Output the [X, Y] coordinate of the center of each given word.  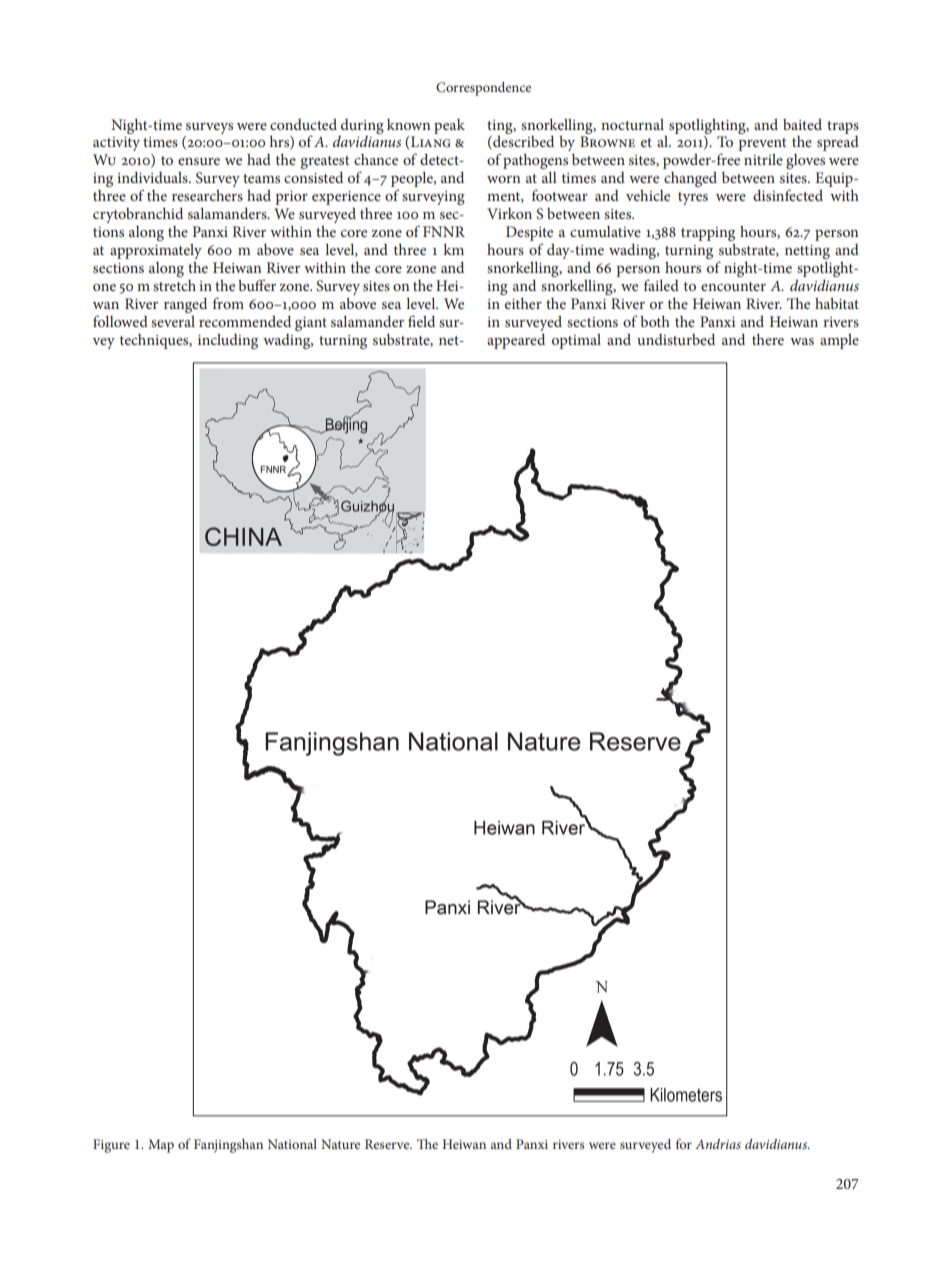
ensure [199, 161]
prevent [762, 144]
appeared [516, 341]
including [228, 341]
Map [161, 1146]
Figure [111, 1146]
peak [449, 126]
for [684, 1144]
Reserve [388, 1144]
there [768, 339]
